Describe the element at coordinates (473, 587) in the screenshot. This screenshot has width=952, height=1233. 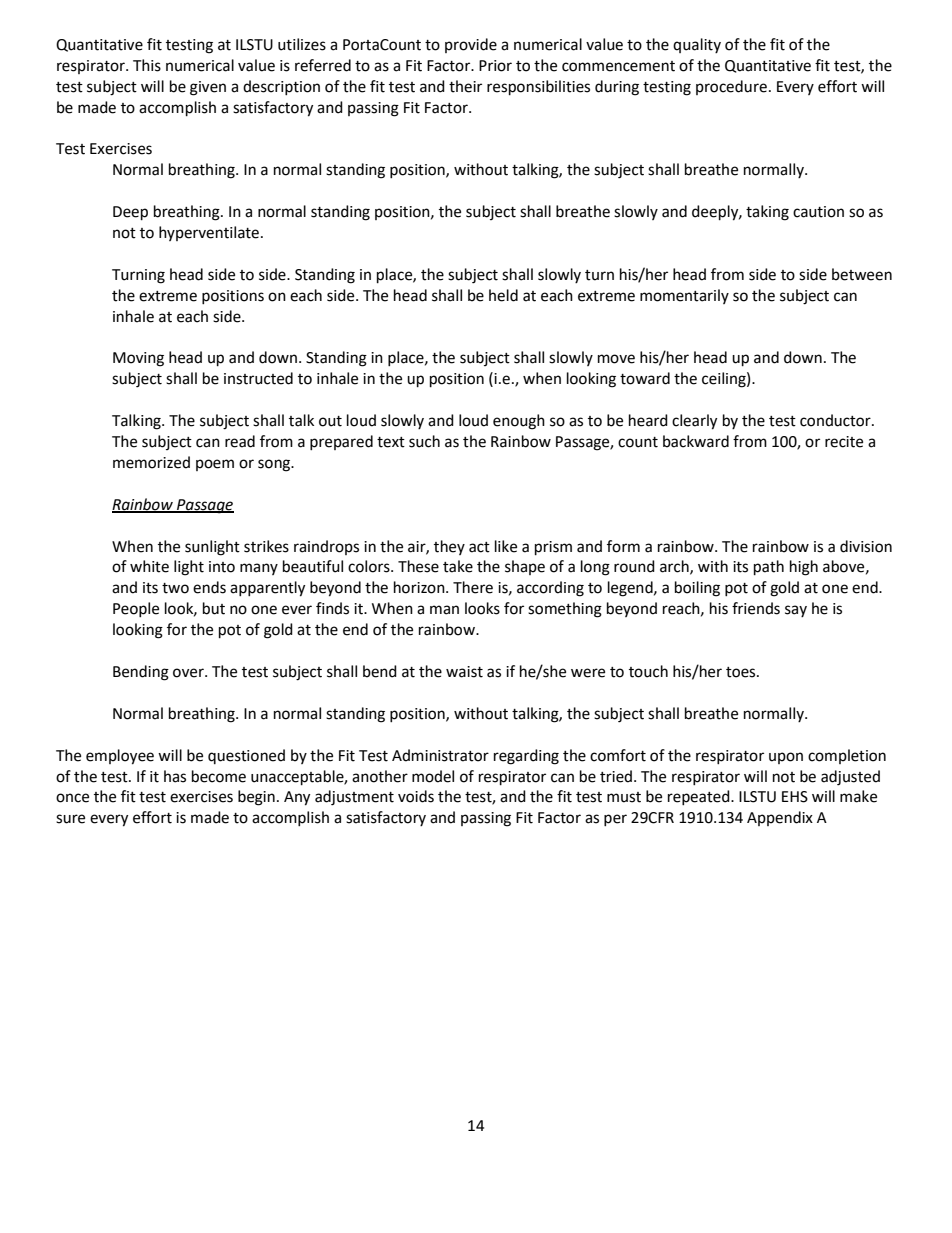
I see `There` at that location.
